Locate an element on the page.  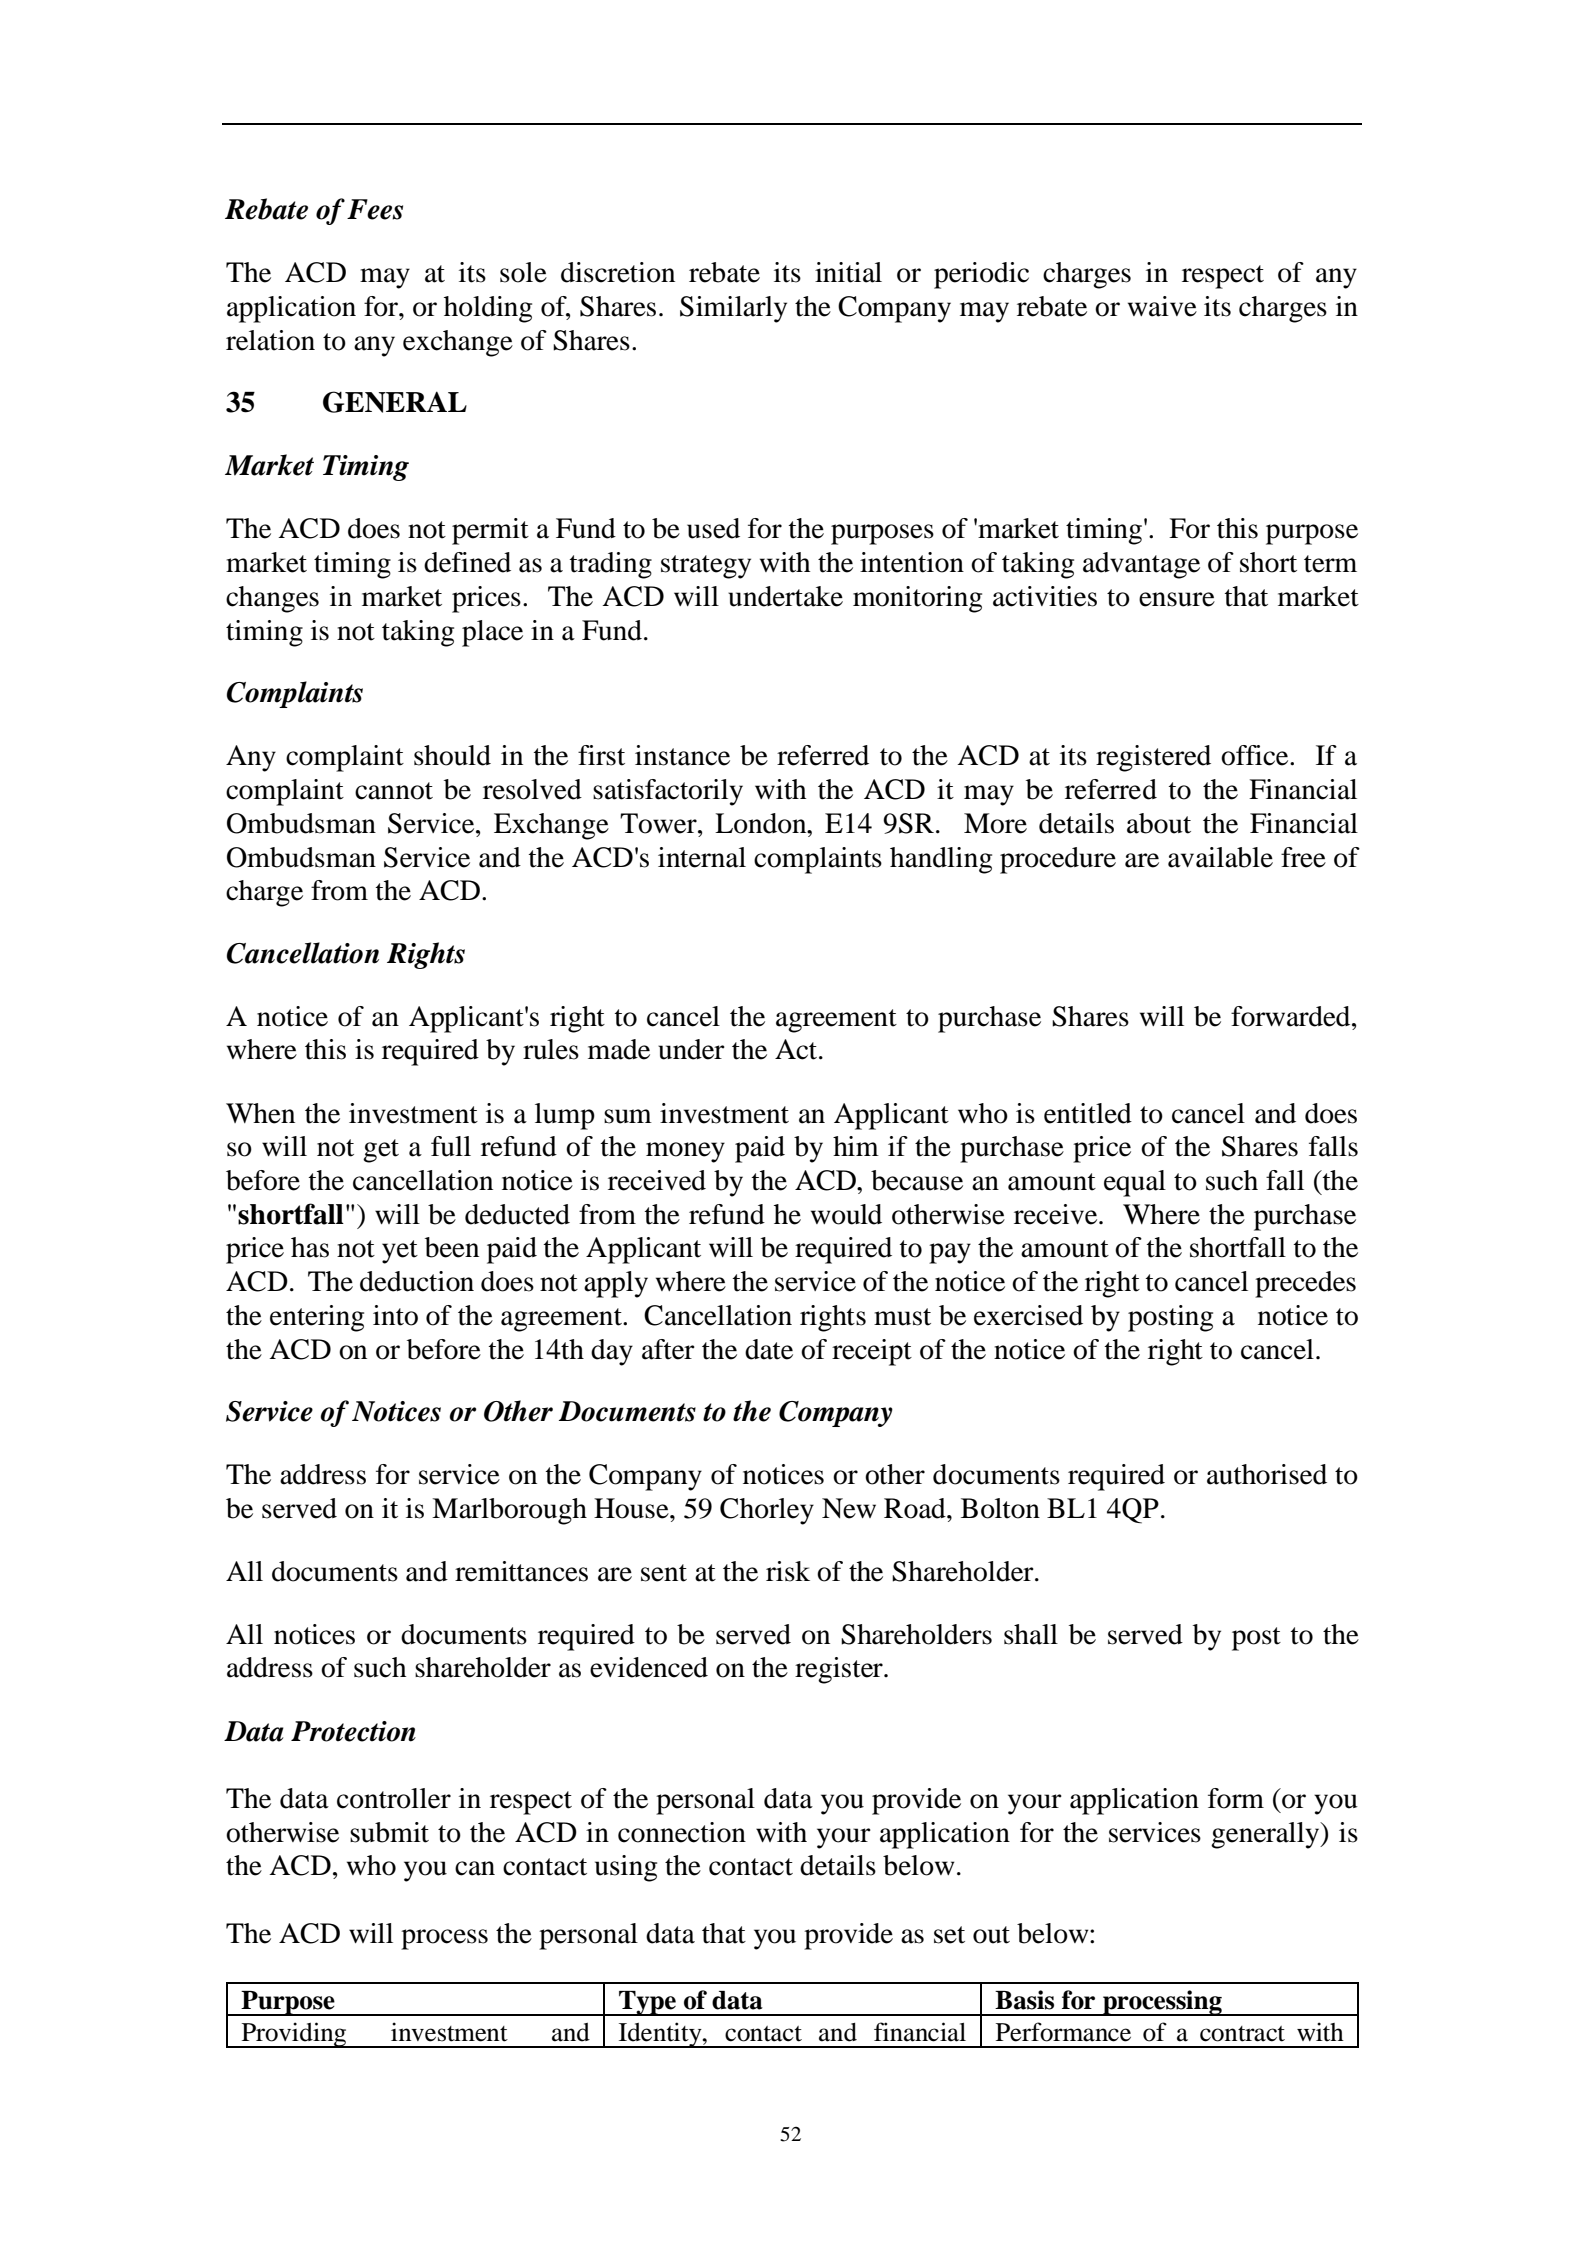
get is located at coordinates (381, 1151).
